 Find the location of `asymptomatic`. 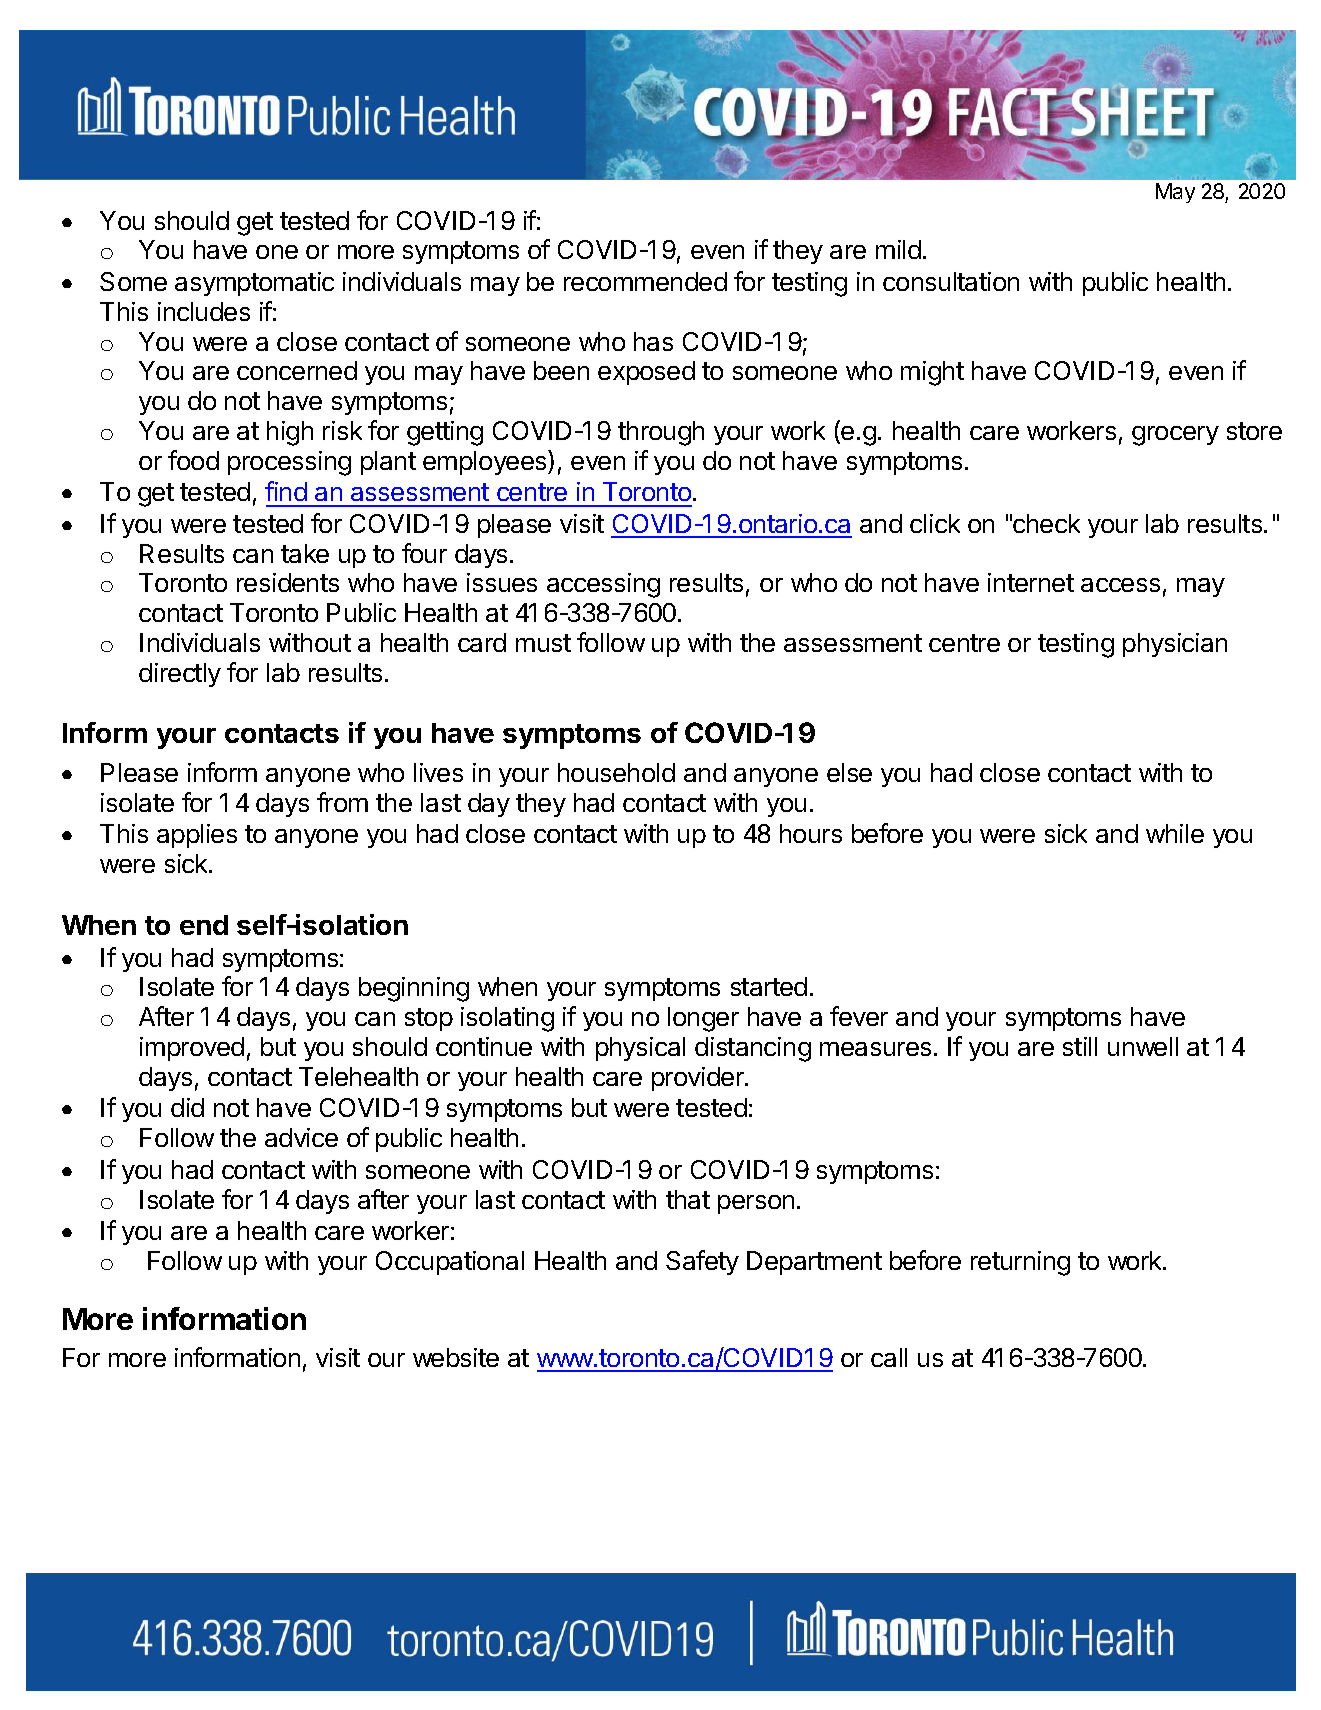

asymptomatic is located at coordinates (254, 284).
